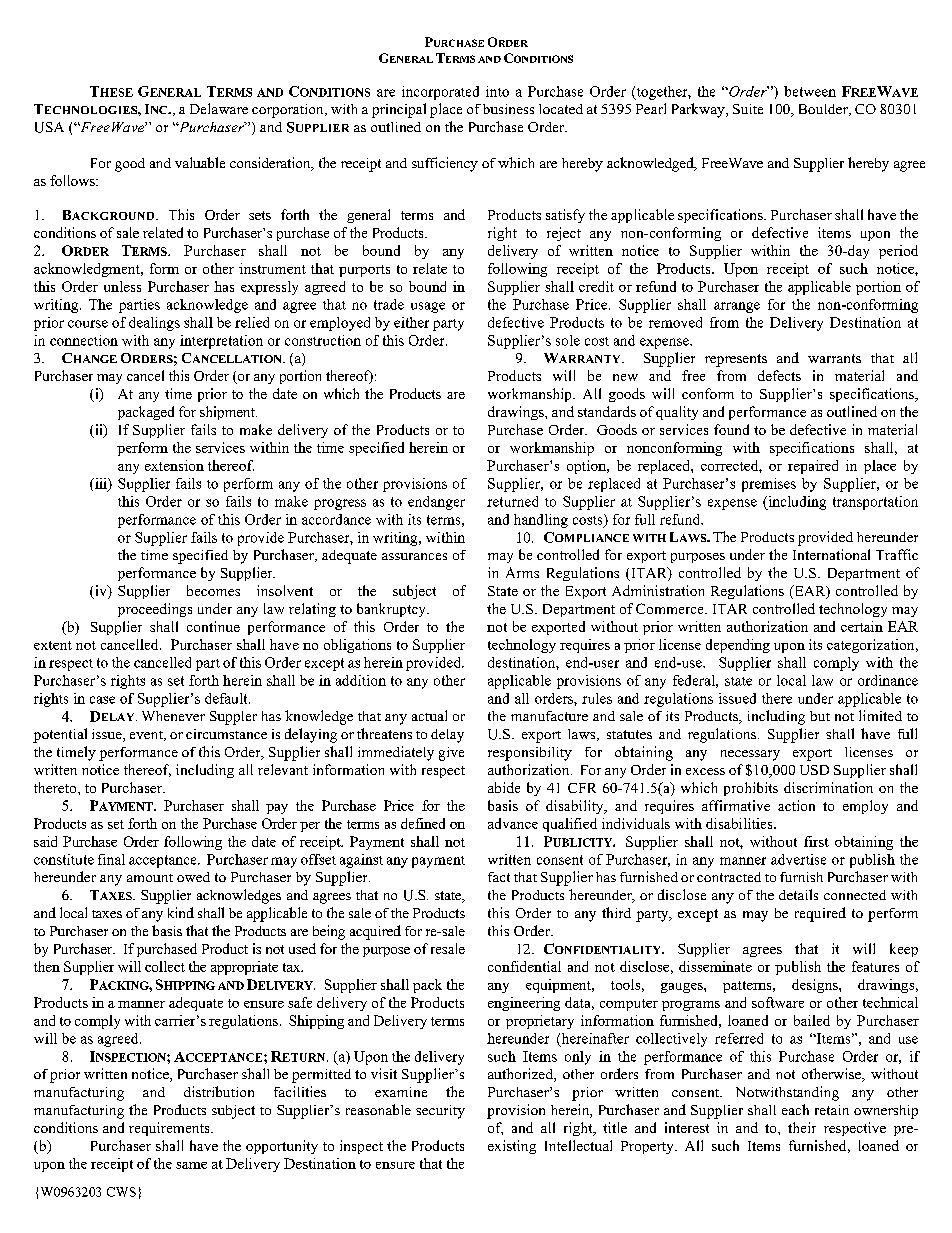 This document has height=1233, width=952. Describe the element at coordinates (862, 626) in the document. I see `certain` at that location.
